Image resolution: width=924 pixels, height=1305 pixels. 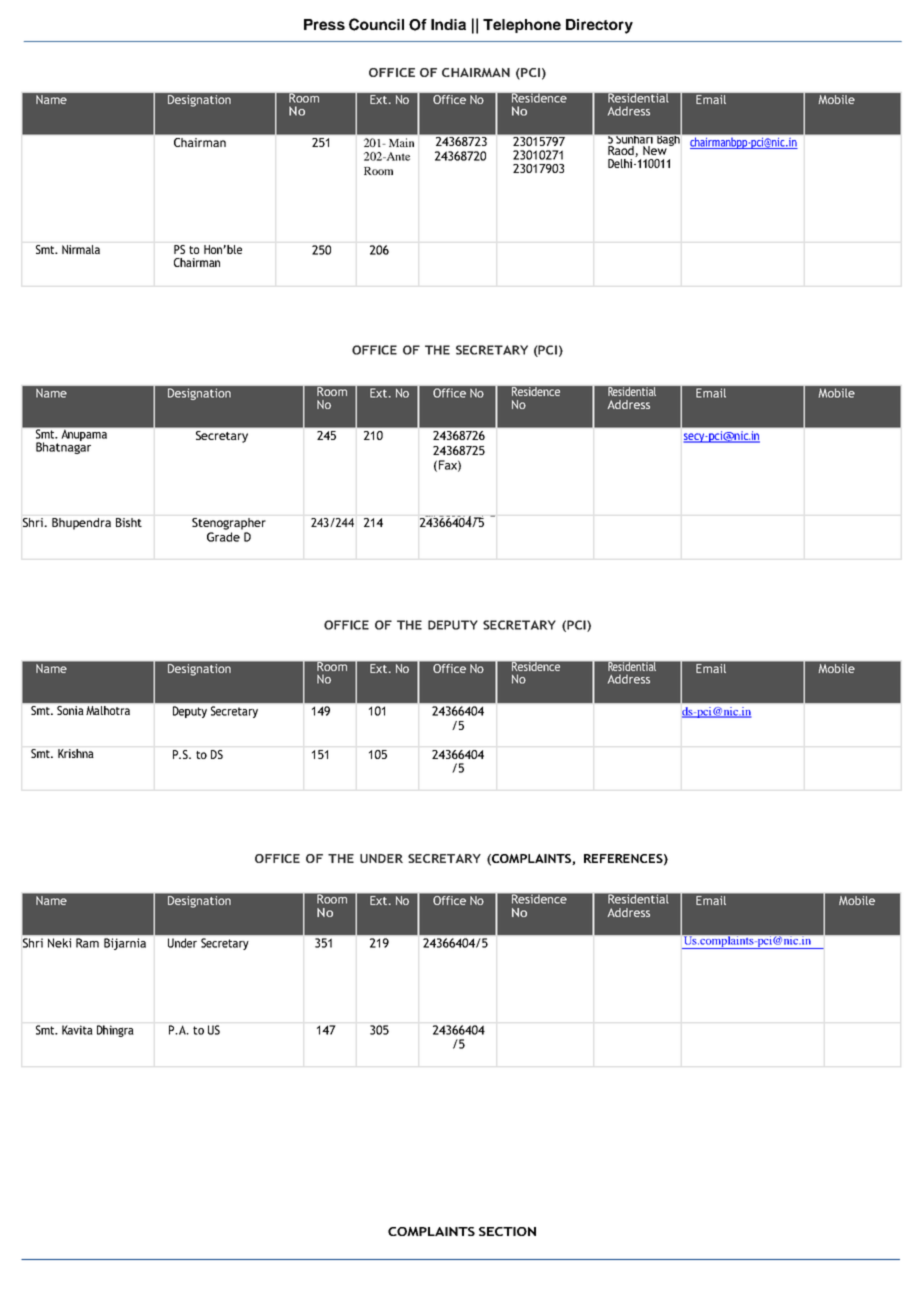 What do you see at coordinates (76, 753) in the image?
I see `Krishna` at bounding box center [76, 753].
